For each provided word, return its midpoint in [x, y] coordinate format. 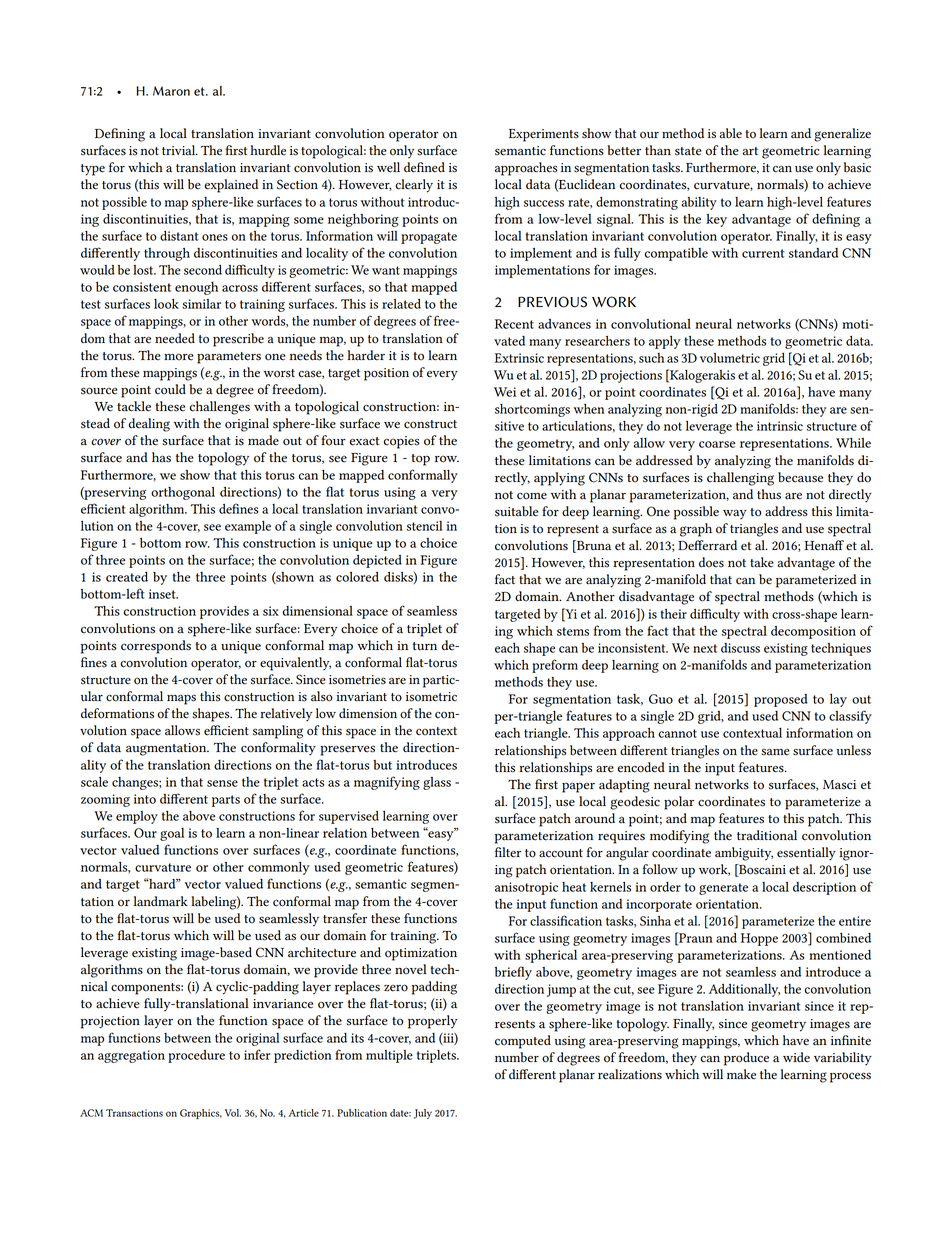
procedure [196, 1056]
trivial [180, 150]
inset [163, 594]
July [423, 1114]
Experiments [544, 135]
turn [425, 646]
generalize [842, 135]
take [762, 562]
